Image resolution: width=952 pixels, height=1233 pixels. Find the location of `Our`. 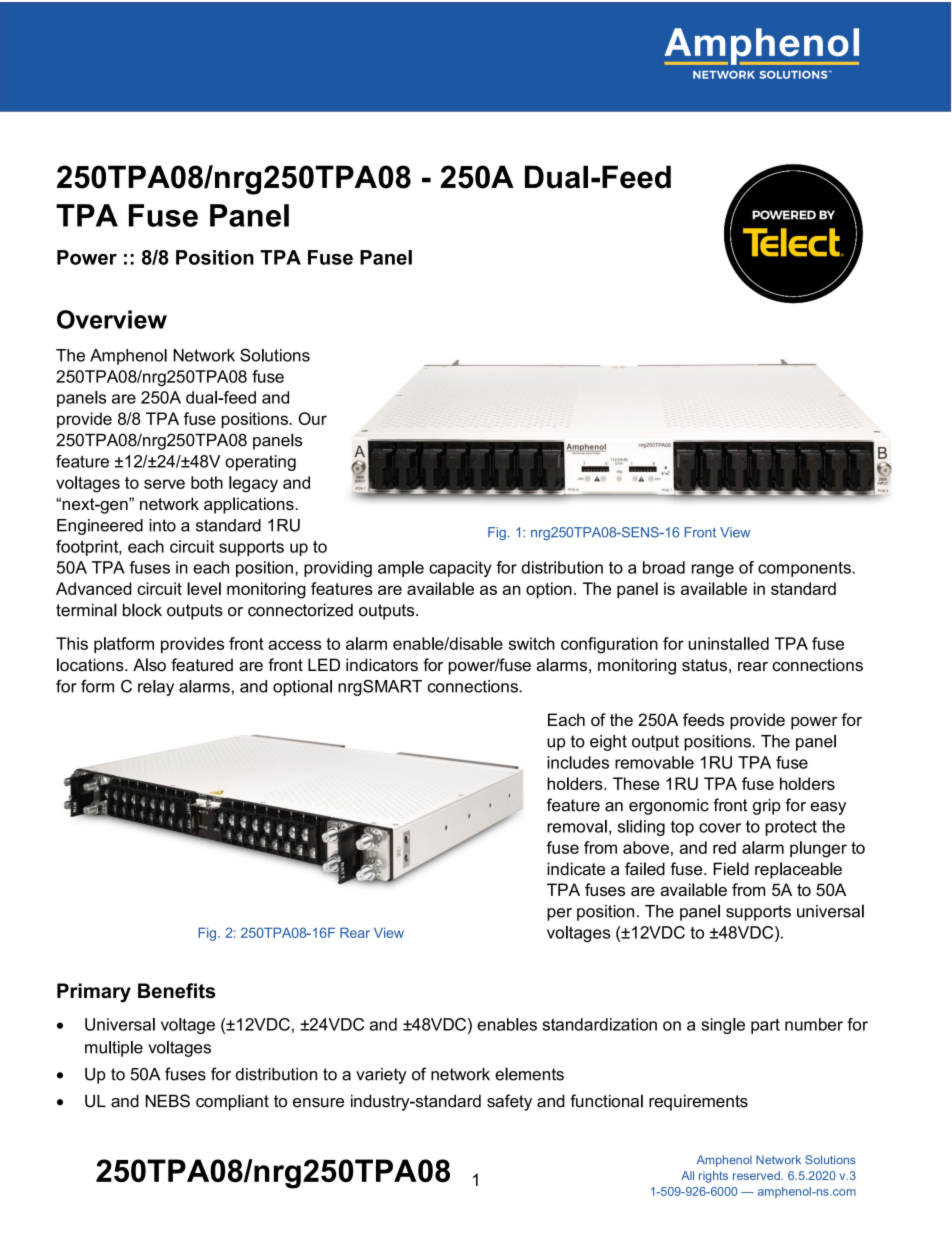

Our is located at coordinates (312, 418).
